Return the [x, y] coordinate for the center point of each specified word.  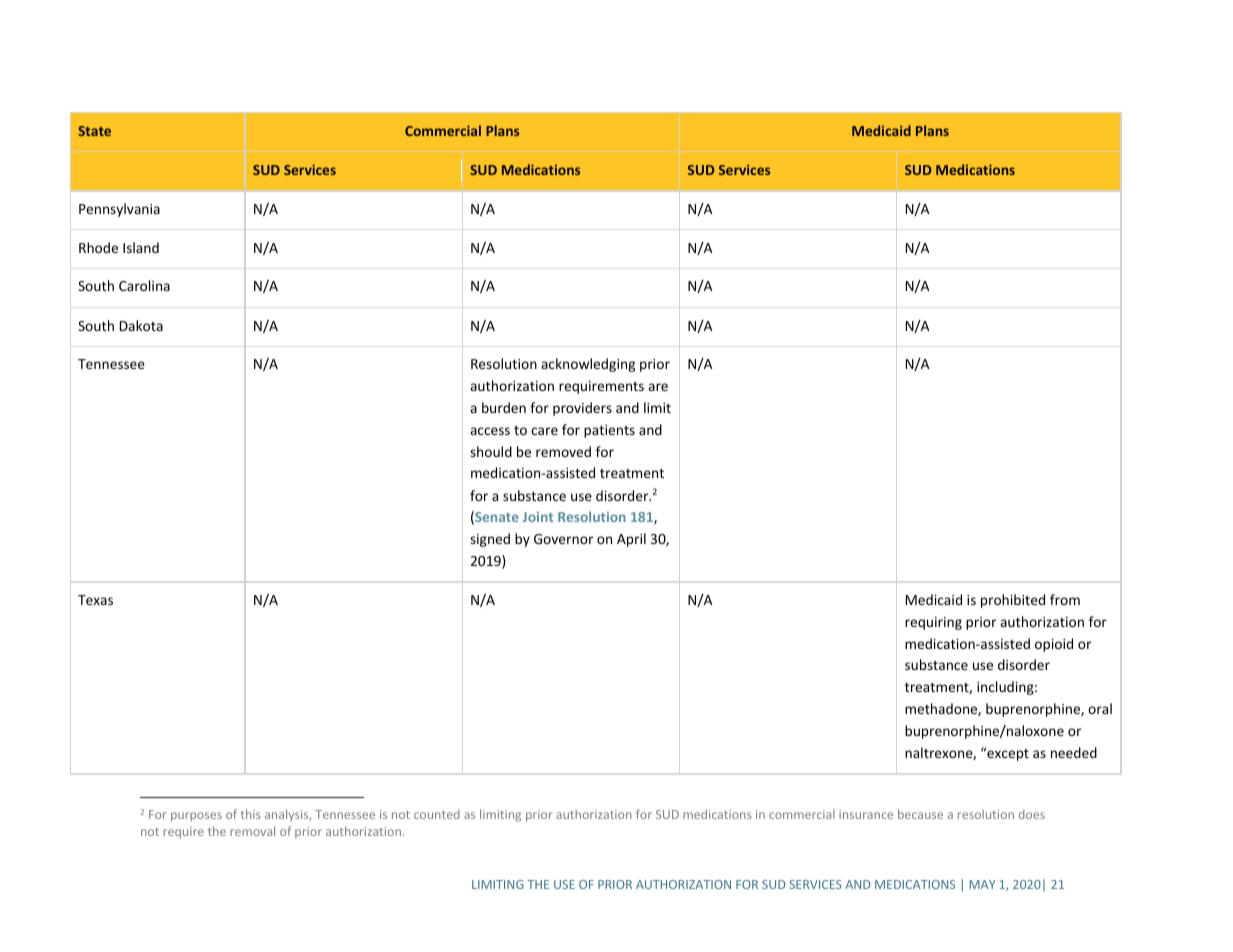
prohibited [1013, 601]
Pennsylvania [119, 210]
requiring [933, 623]
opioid [1054, 645]
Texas [95, 600]
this [251, 814]
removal [252, 831]
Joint [538, 517]
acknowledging [588, 365]
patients [609, 431]
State [94, 131]
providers [582, 409]
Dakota [141, 325]
